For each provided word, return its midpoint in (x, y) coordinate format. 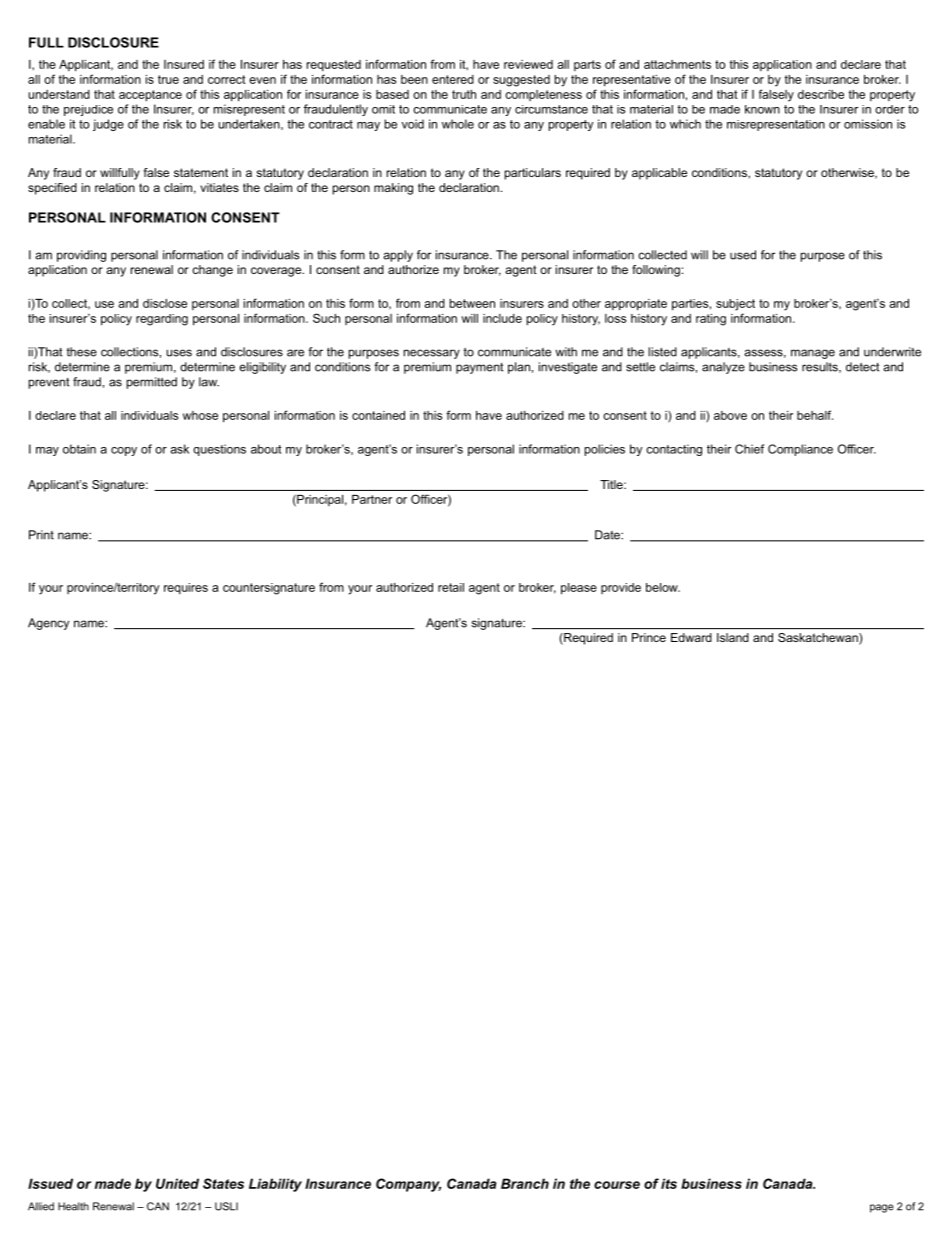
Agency (48, 624)
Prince (649, 637)
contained (378, 415)
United (177, 1183)
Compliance (800, 450)
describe (821, 94)
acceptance (150, 96)
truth (464, 94)
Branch (525, 1183)
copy (124, 451)
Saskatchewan (819, 639)
